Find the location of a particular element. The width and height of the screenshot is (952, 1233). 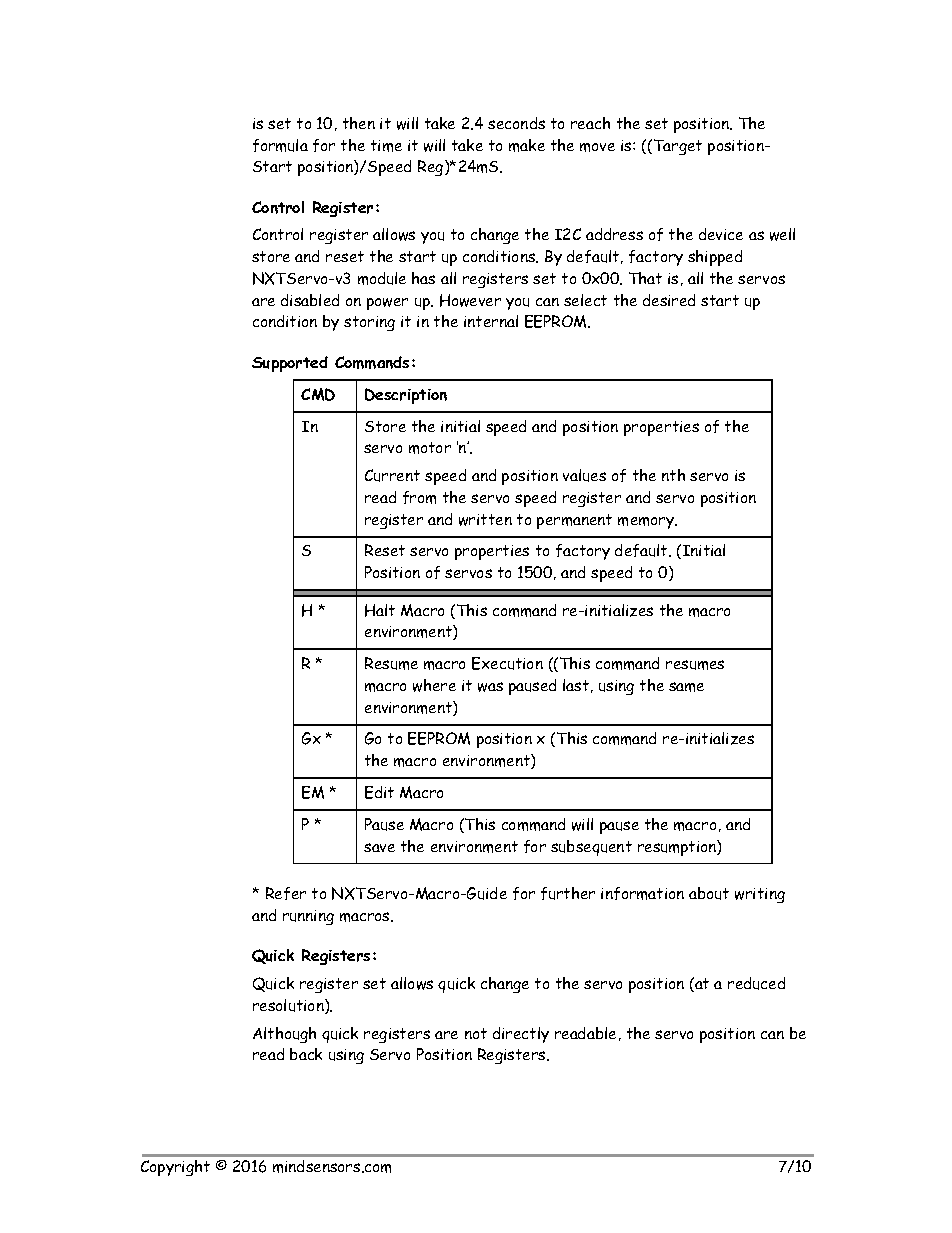

formula is located at coordinates (280, 145).
